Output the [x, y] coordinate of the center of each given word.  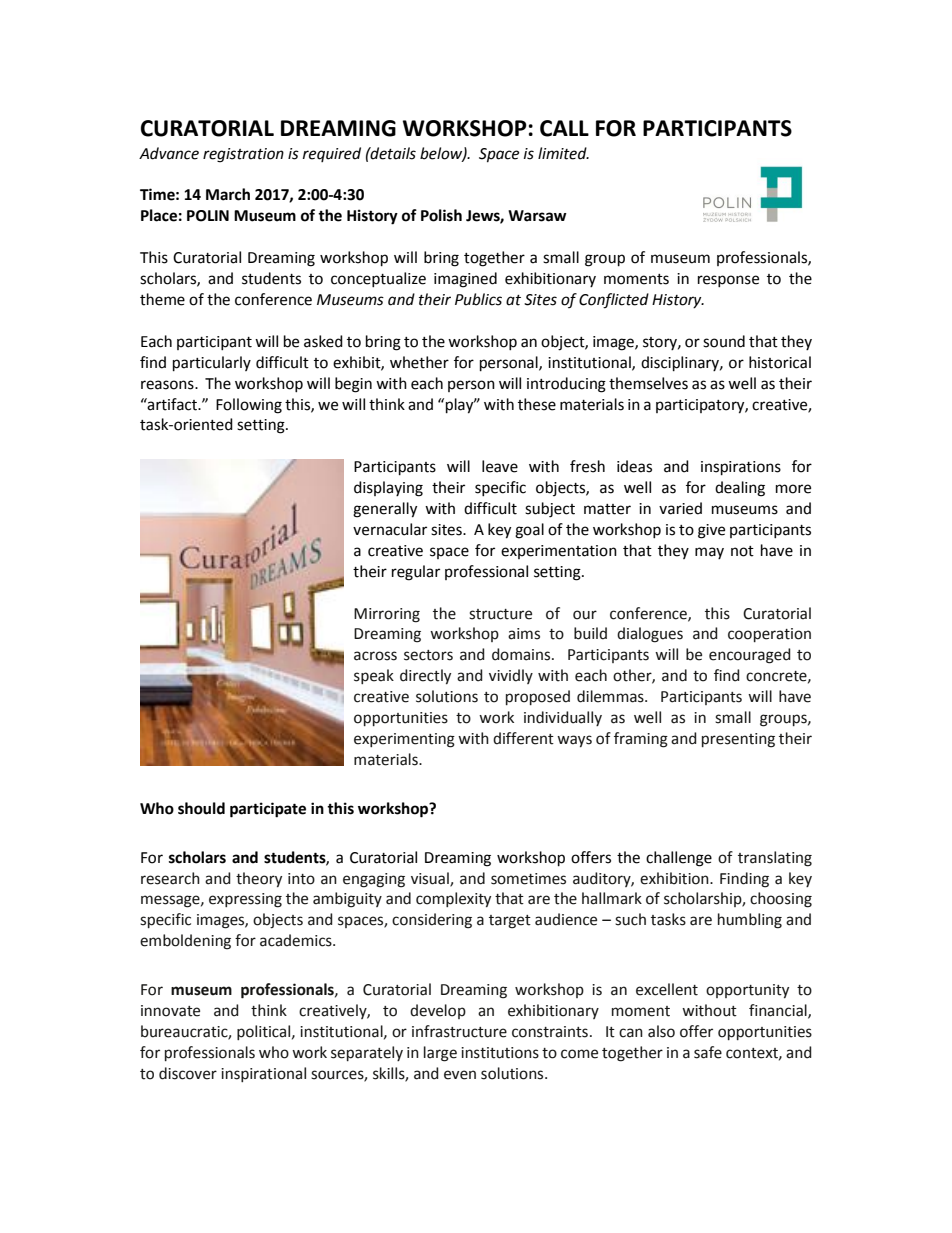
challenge [679, 859]
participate [268, 810]
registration [243, 155]
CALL [564, 128]
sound [724, 341]
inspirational [263, 1074]
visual [431, 879]
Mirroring [387, 615]
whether [419, 362]
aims [524, 634]
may [709, 553]
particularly [212, 364]
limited [563, 153]
